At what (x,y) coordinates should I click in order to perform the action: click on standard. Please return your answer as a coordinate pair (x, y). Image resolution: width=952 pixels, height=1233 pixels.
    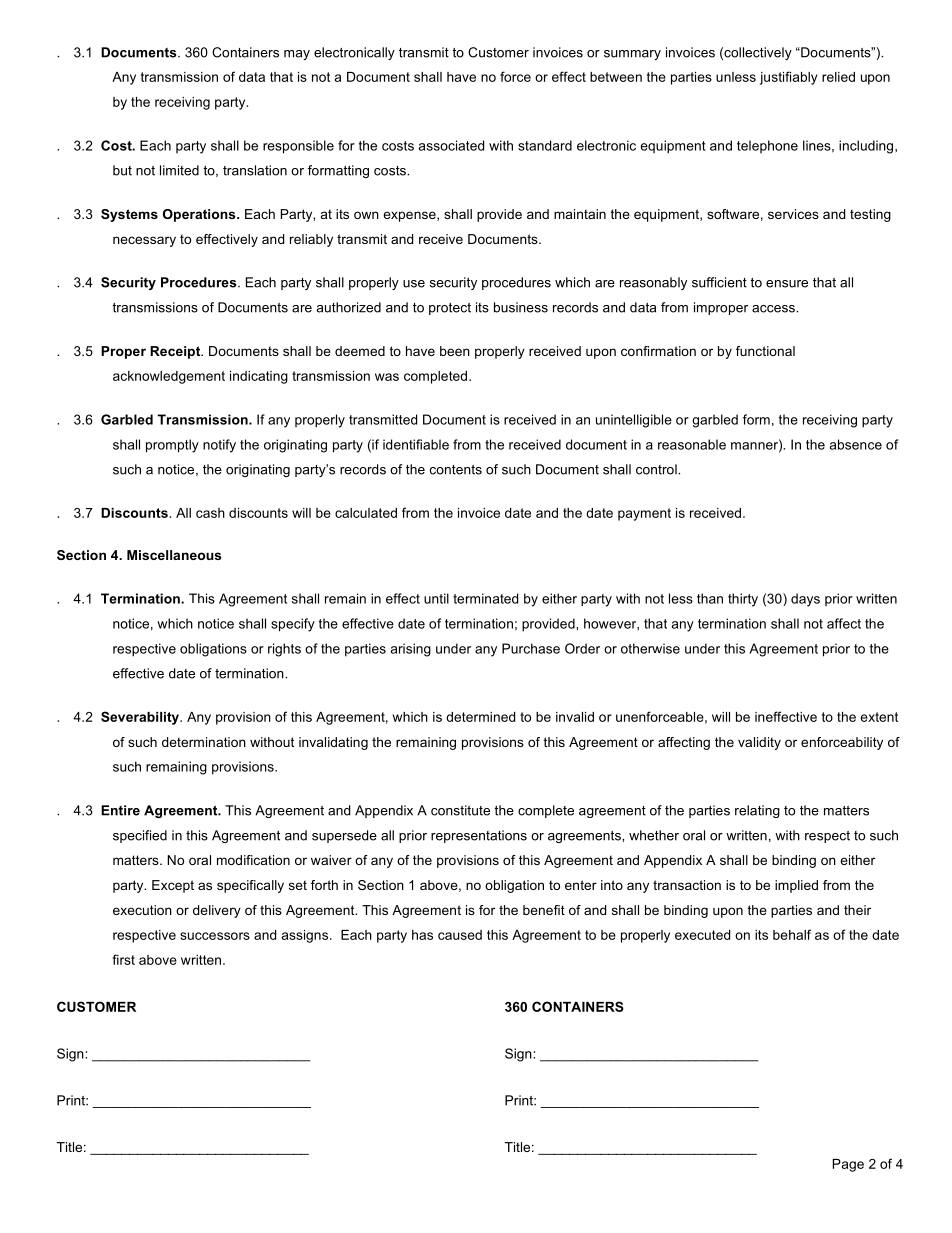
    Looking at the image, I should click on (545, 145).
